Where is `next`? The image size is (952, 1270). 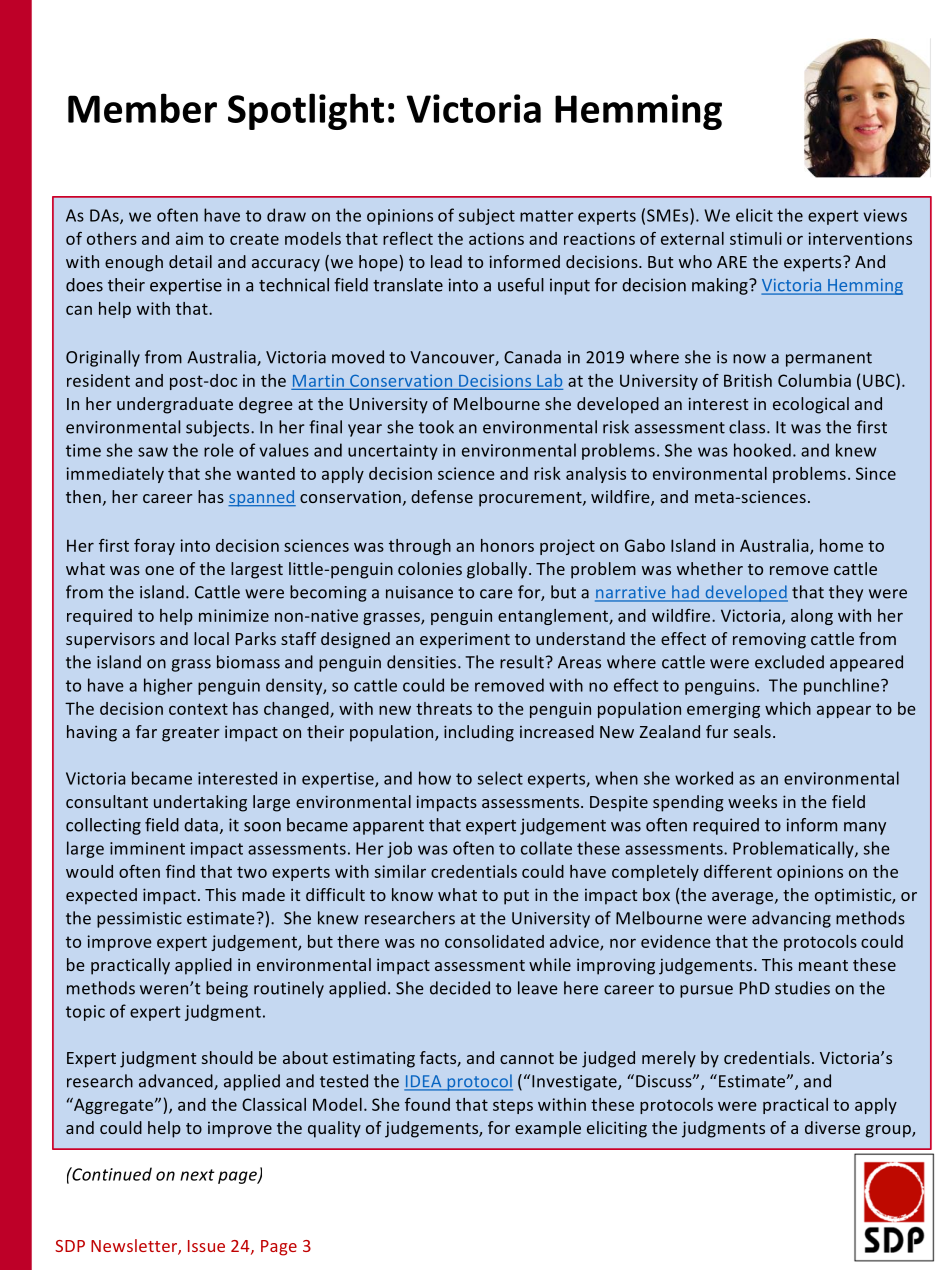
next is located at coordinates (197, 1175).
